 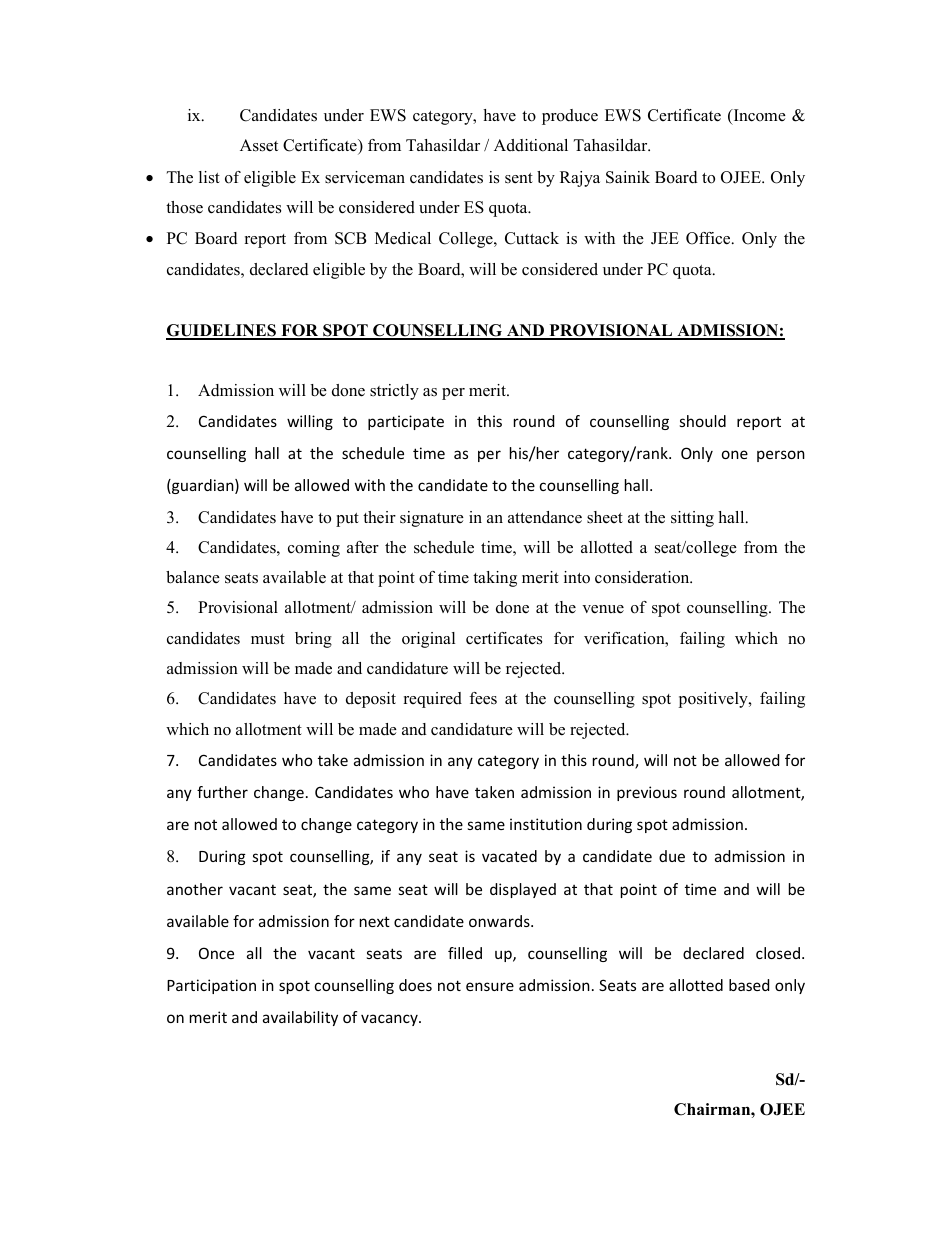 I want to click on consideration, so click(x=643, y=577).
